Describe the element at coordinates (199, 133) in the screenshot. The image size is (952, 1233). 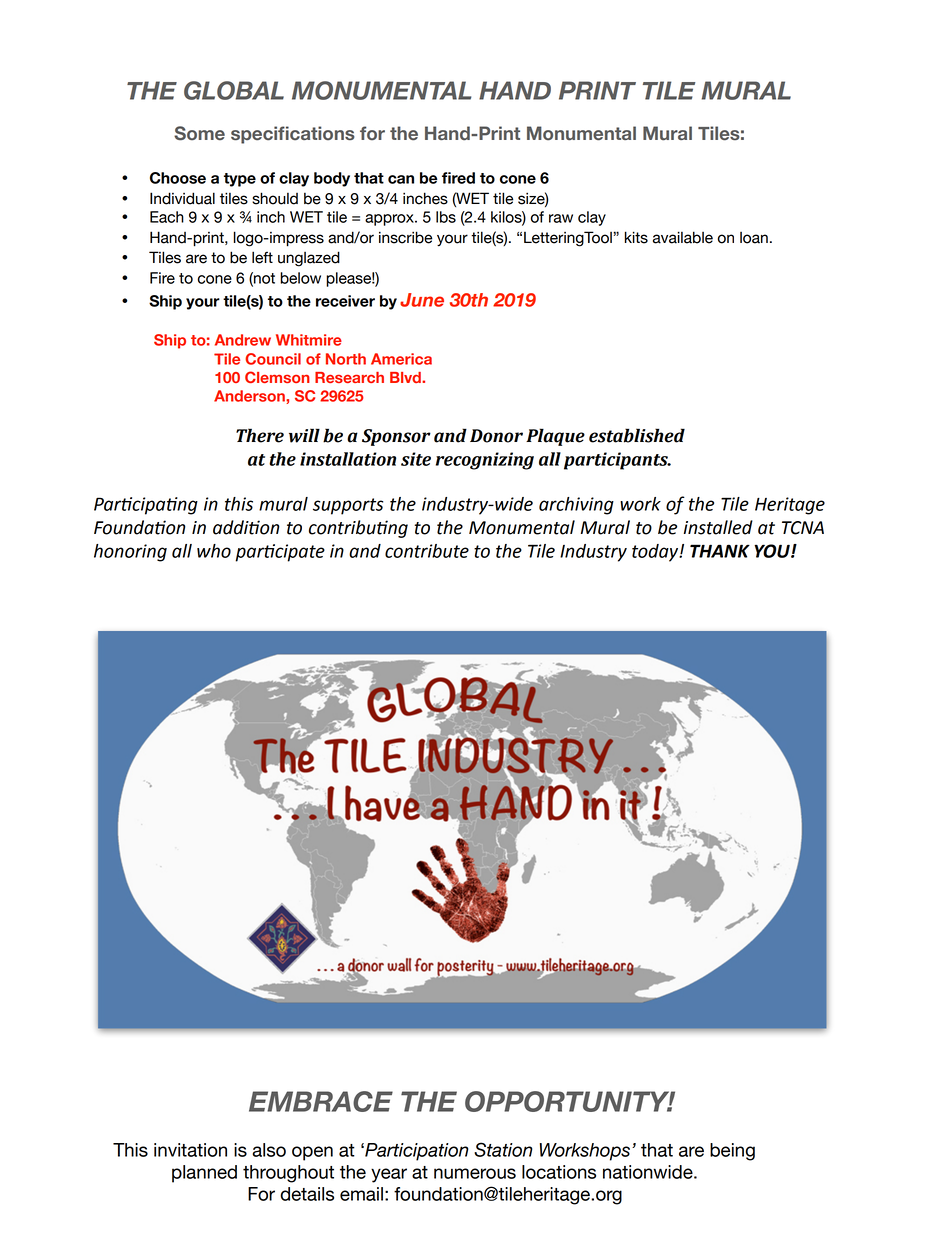
I see `Some` at that location.
